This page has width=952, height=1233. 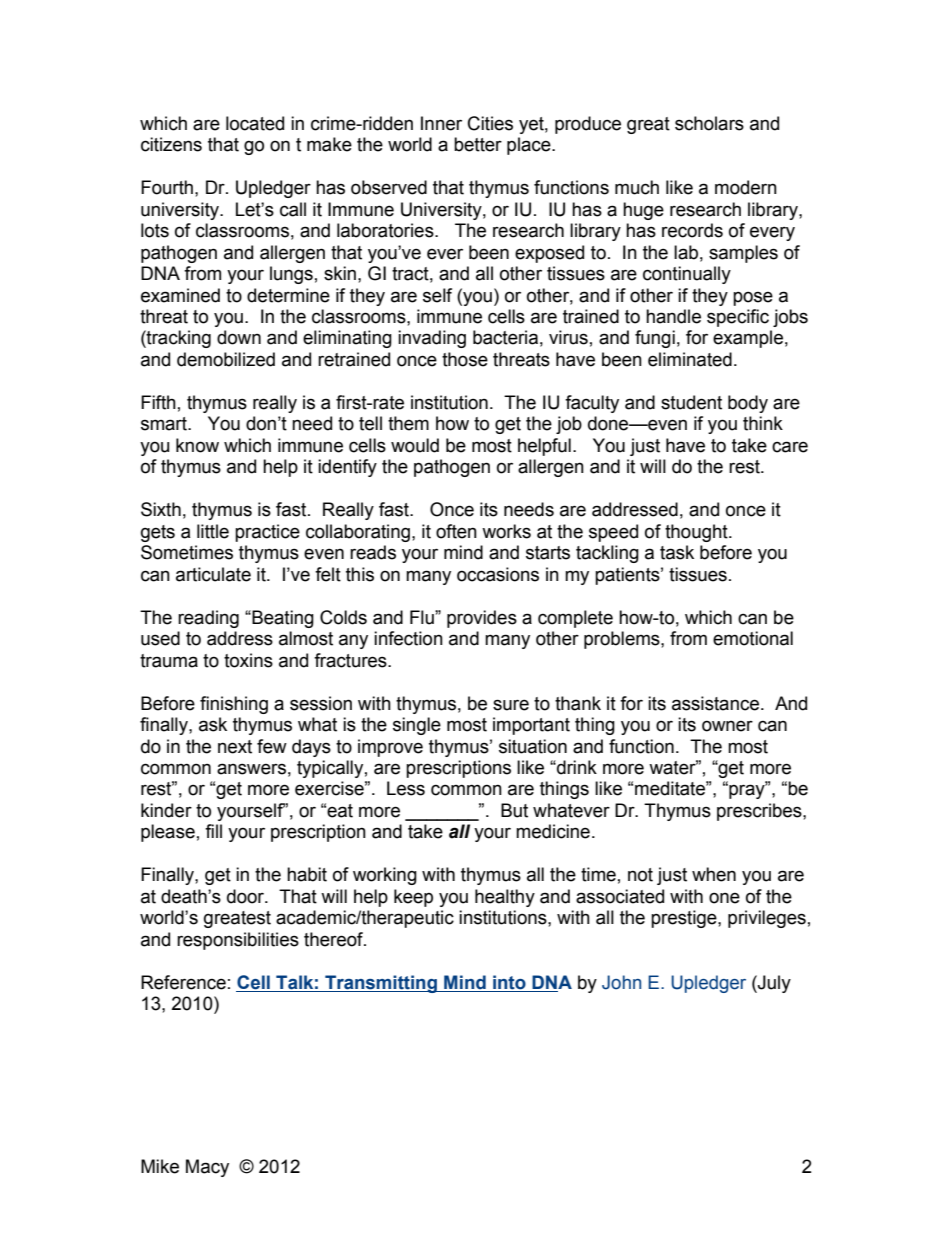 What do you see at coordinates (255, 123) in the page?
I see `located` at bounding box center [255, 123].
